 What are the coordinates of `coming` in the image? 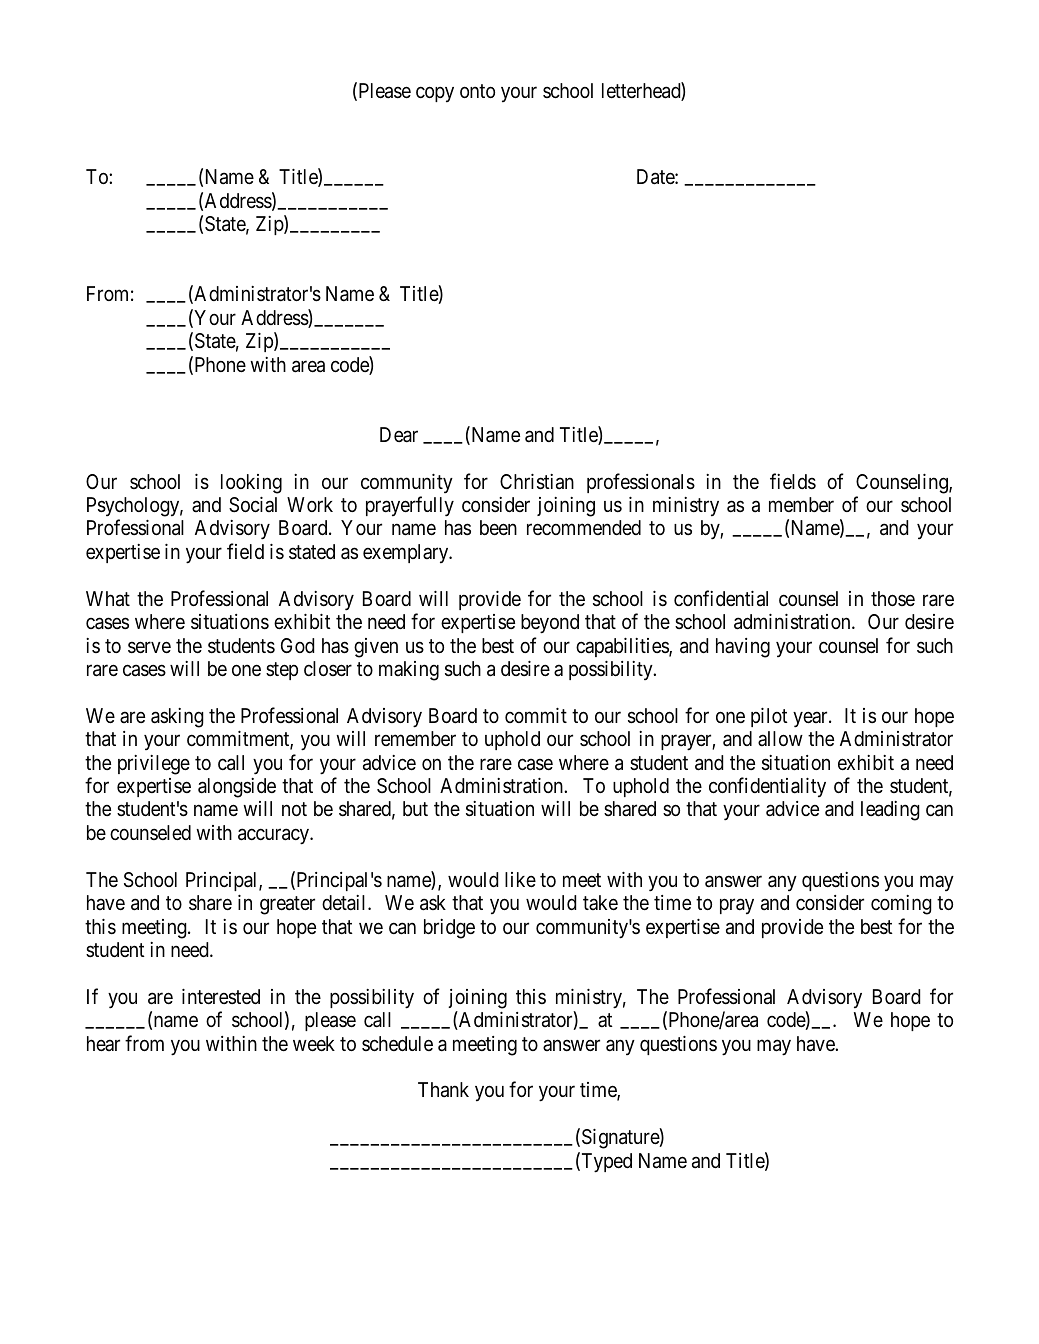 It's located at (901, 905).
